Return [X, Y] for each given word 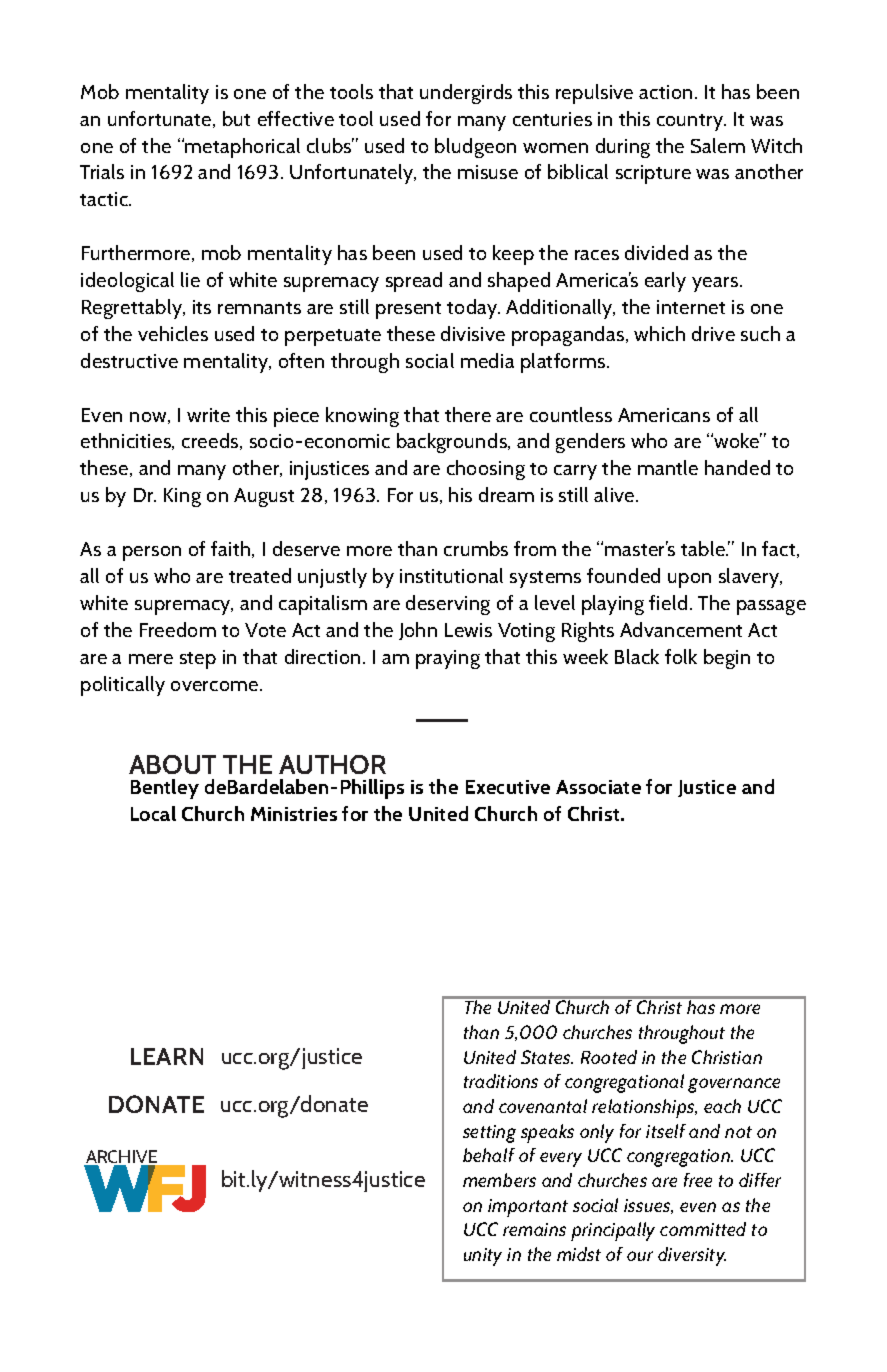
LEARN [167, 1056]
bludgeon [475, 148]
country [691, 122]
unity [483, 1257]
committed [703, 1229]
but [236, 118]
